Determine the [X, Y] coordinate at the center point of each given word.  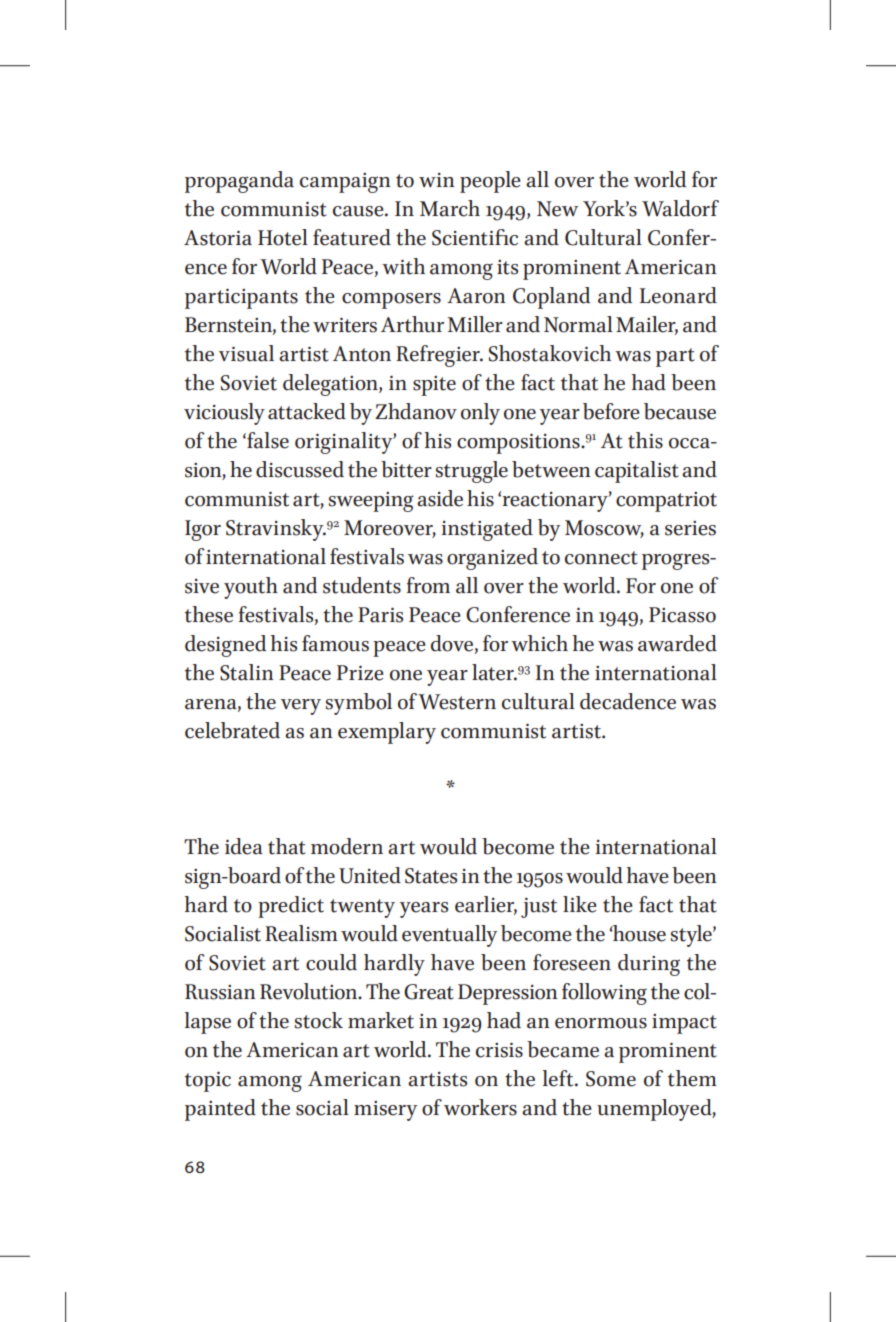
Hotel [283, 237]
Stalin [247, 672]
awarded [677, 643]
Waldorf [680, 208]
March [450, 208]
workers [480, 1107]
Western [457, 702]
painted [220, 1110]
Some [611, 1079]
